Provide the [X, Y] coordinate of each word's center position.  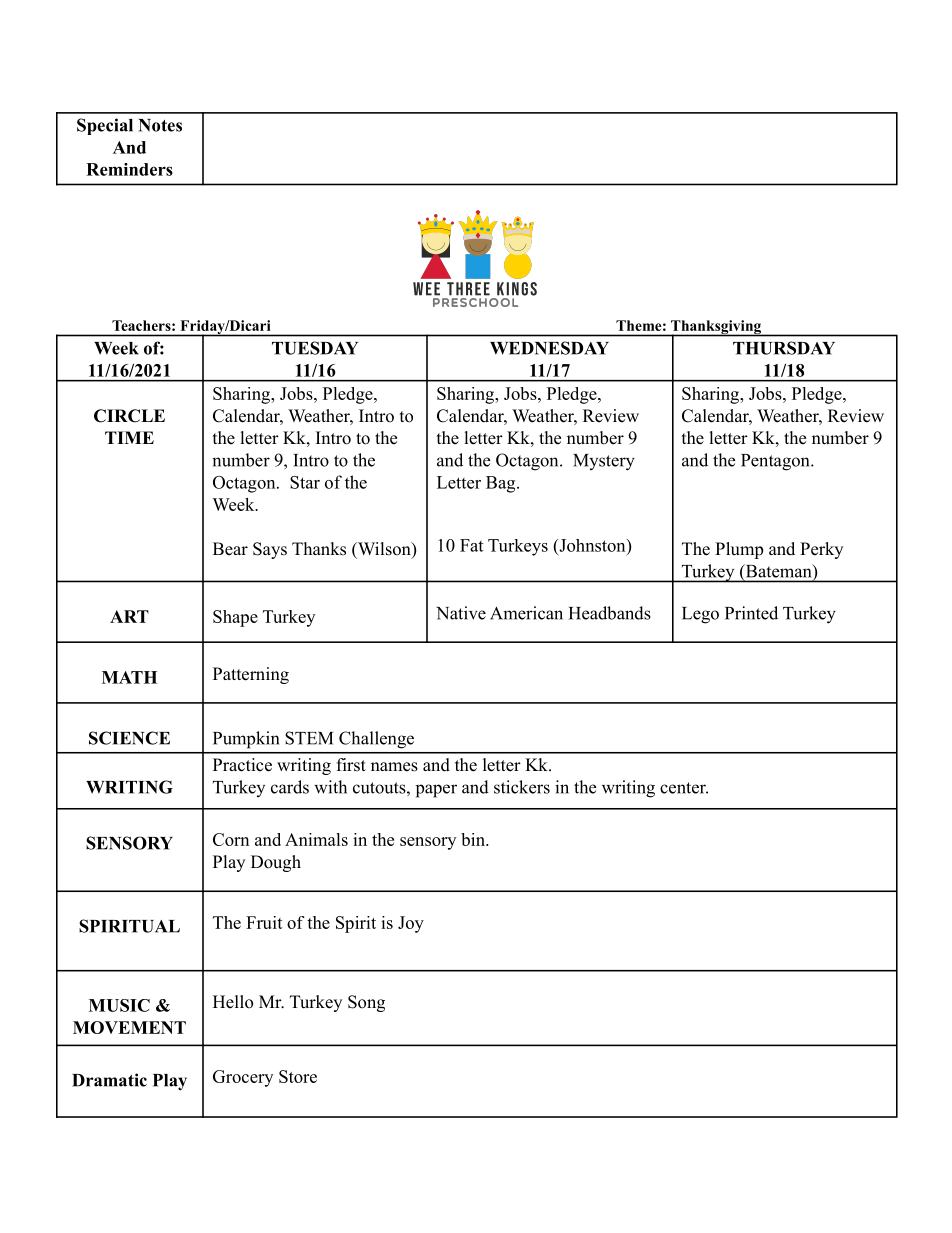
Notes [160, 125]
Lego [700, 615]
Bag [502, 484]
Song [366, 1003]
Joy [411, 924]
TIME [129, 437]
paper [436, 791]
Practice [242, 765]
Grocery [243, 1078]
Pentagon [776, 462]
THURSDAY [784, 348]
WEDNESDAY [549, 348]
